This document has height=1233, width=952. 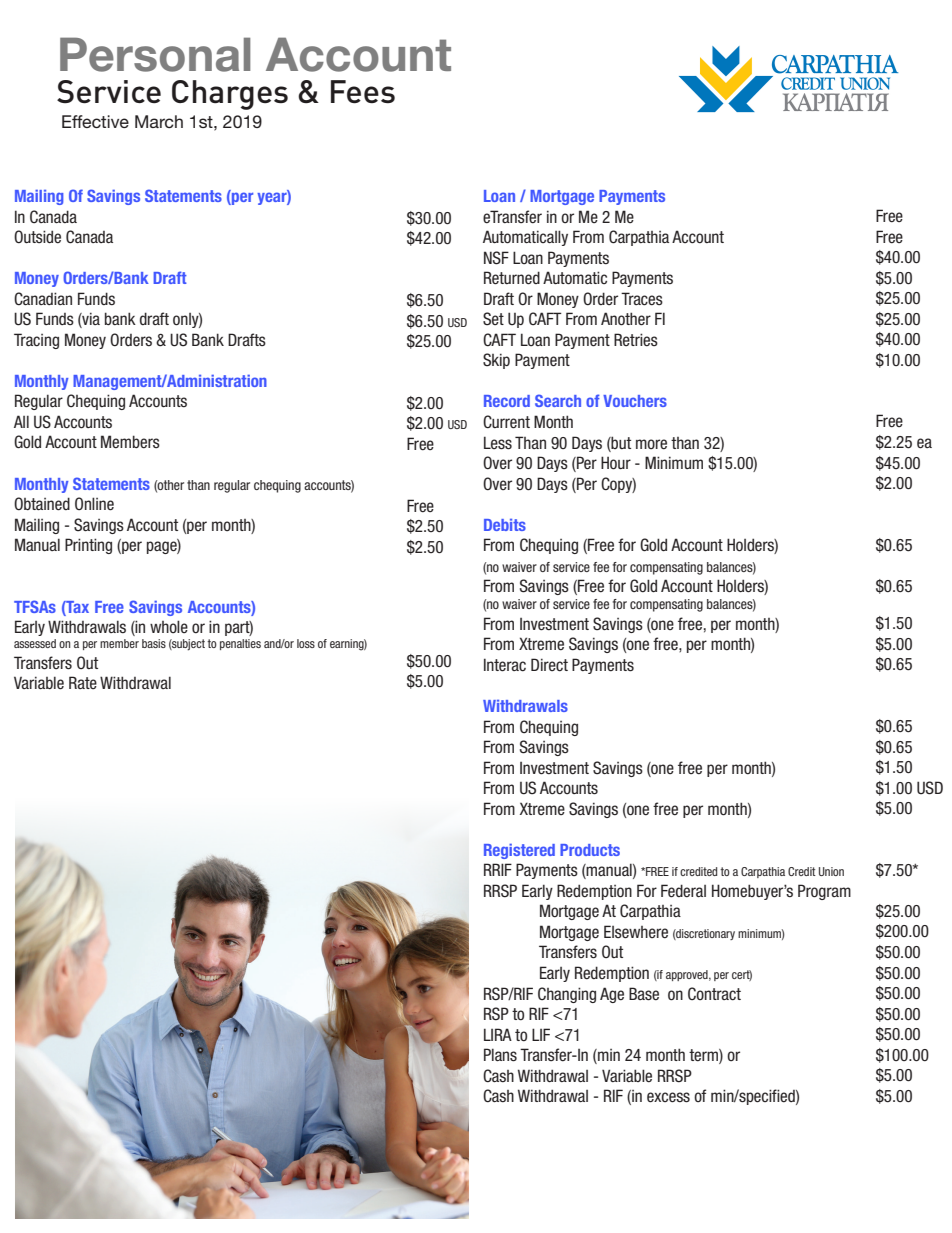 I want to click on Debits, so click(x=505, y=525).
